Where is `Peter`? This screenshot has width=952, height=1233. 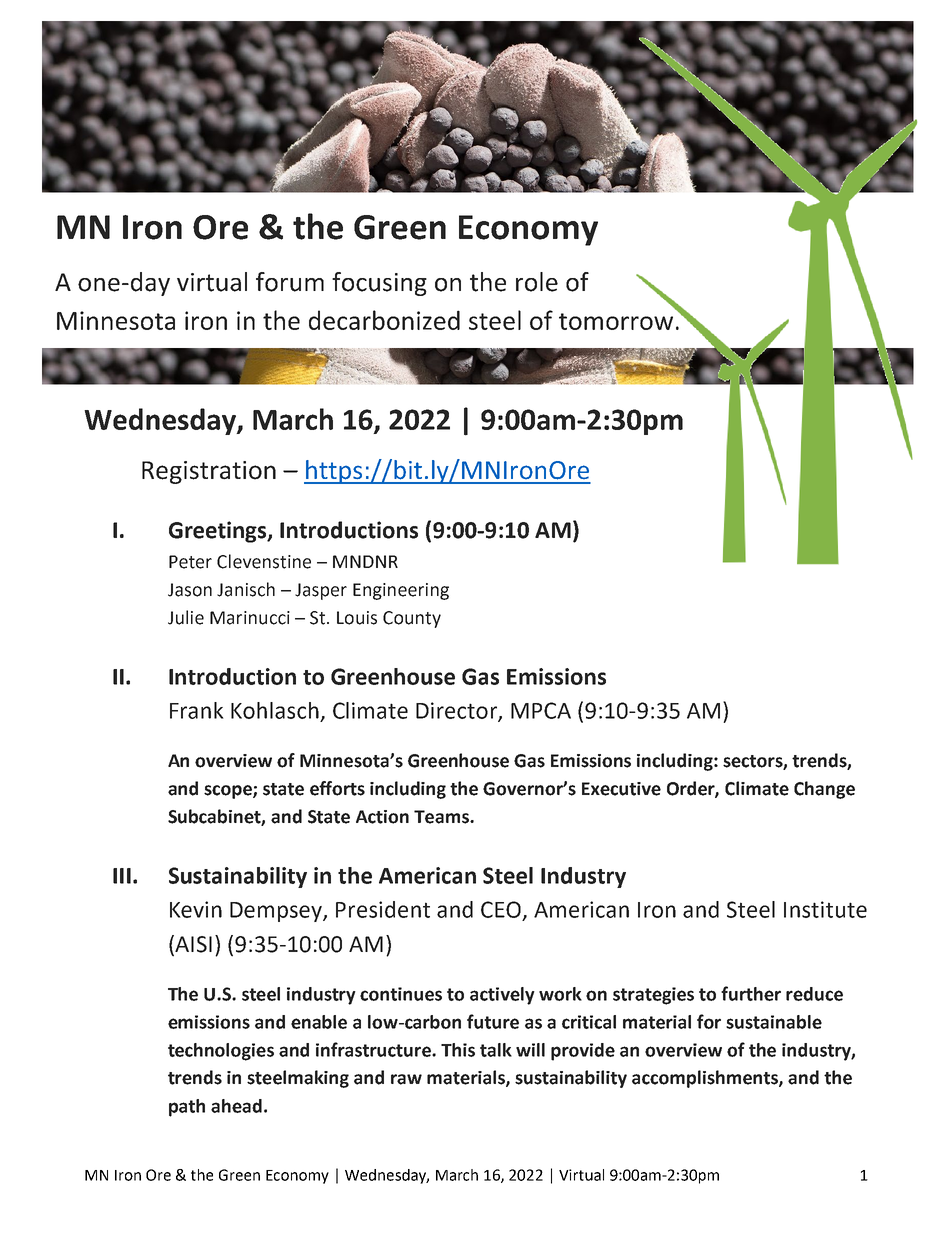
Peter is located at coordinates (190, 562).
